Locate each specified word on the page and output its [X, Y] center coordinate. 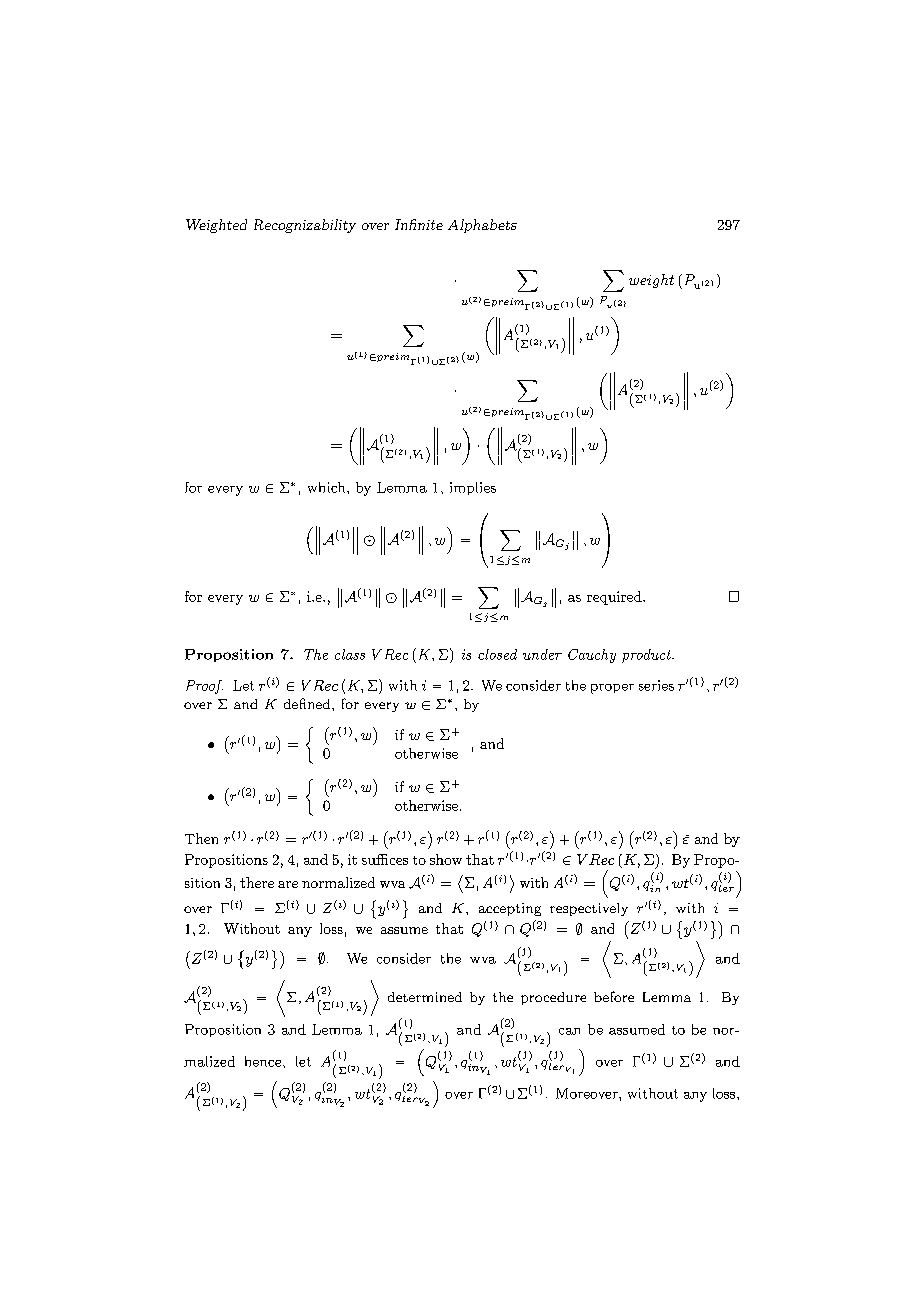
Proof [204, 687]
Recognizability [305, 226]
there [257, 882]
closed [497, 654]
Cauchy [592, 656]
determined [425, 997]
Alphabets [482, 226]
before [614, 996]
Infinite [419, 224]
